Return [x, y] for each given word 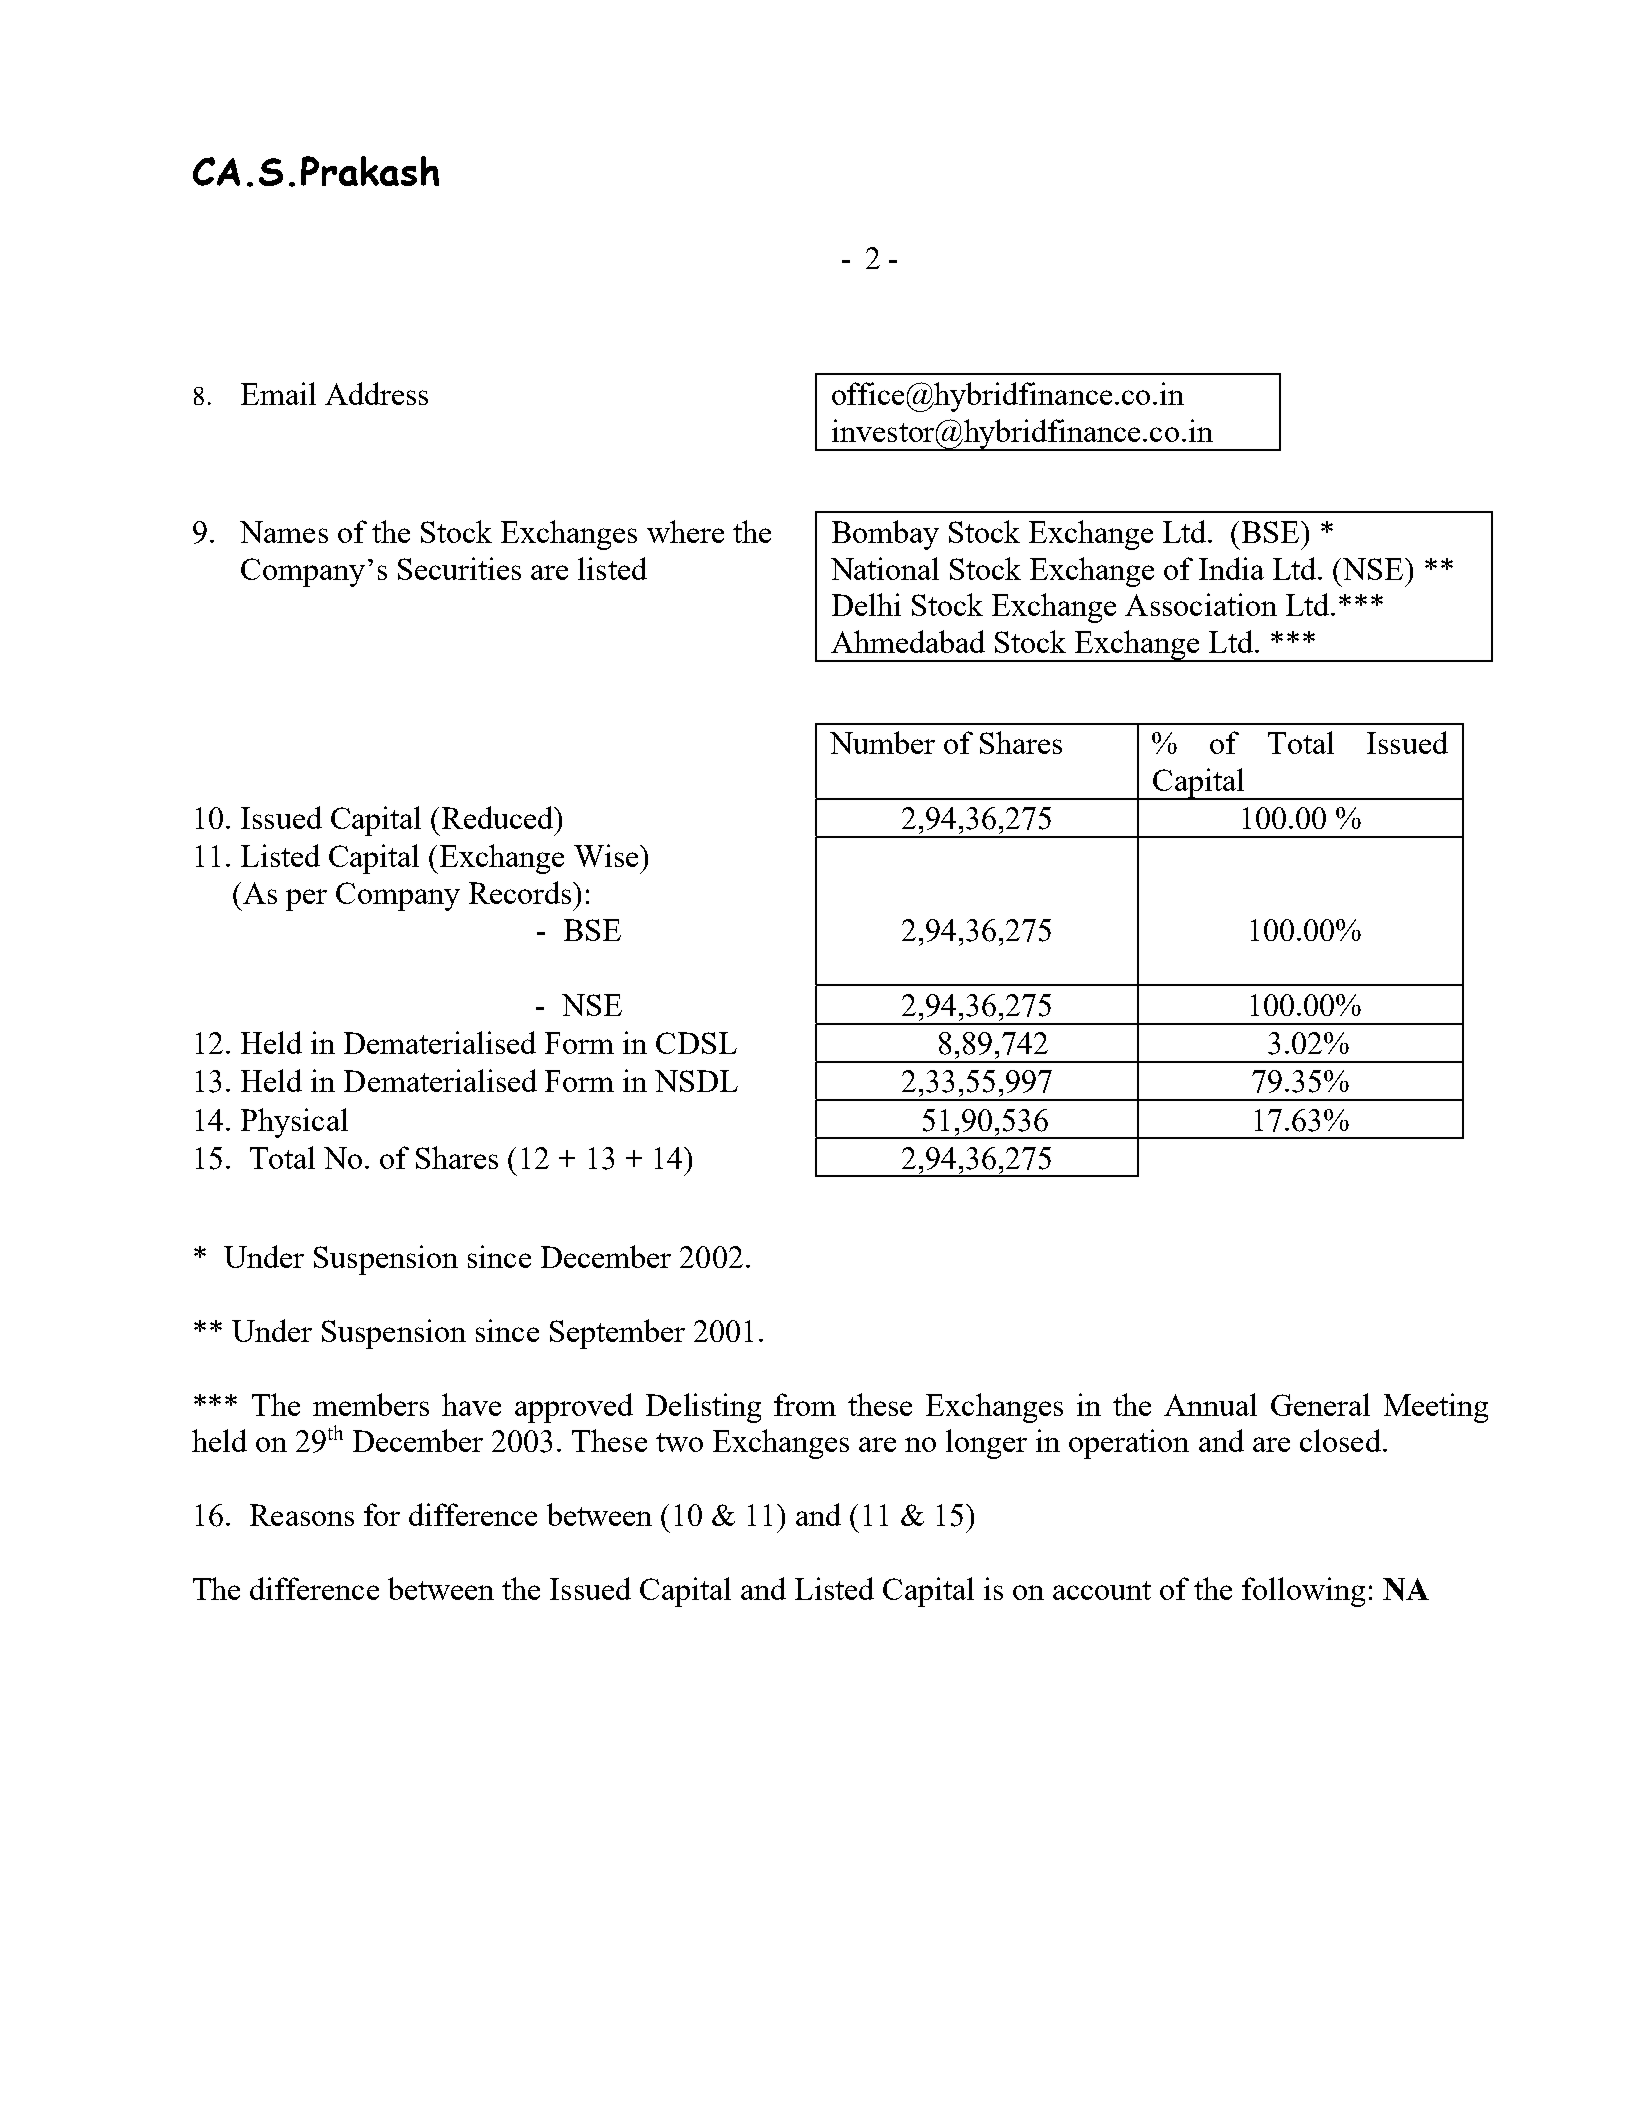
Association [1201, 604]
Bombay [885, 535]
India [1231, 568]
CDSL [696, 1043]
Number [882, 742]
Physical [294, 1123]
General [1320, 1404]
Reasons [302, 1515]
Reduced [499, 817]
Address [376, 393]
